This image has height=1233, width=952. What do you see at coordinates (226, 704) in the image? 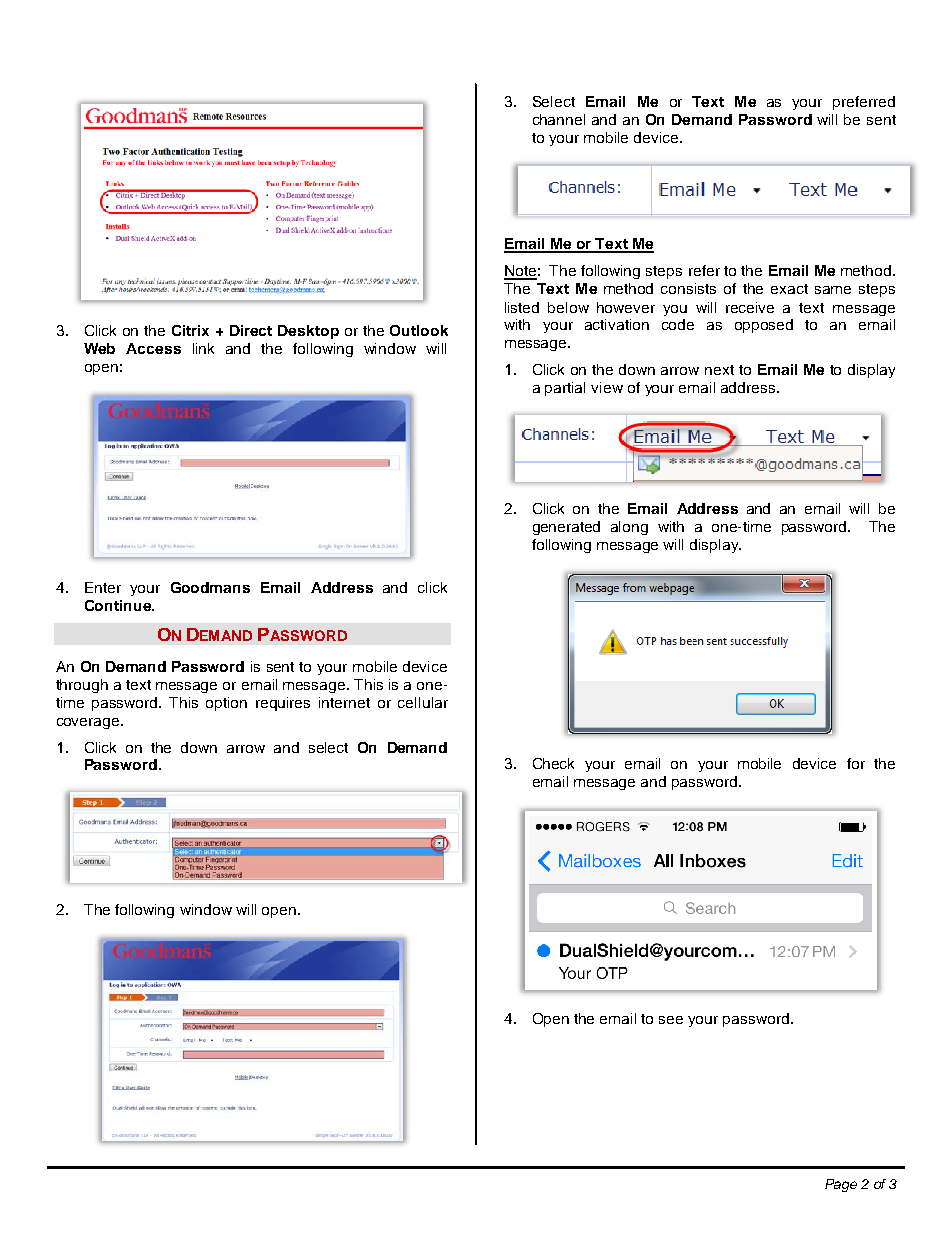
I see `option` at bounding box center [226, 704].
